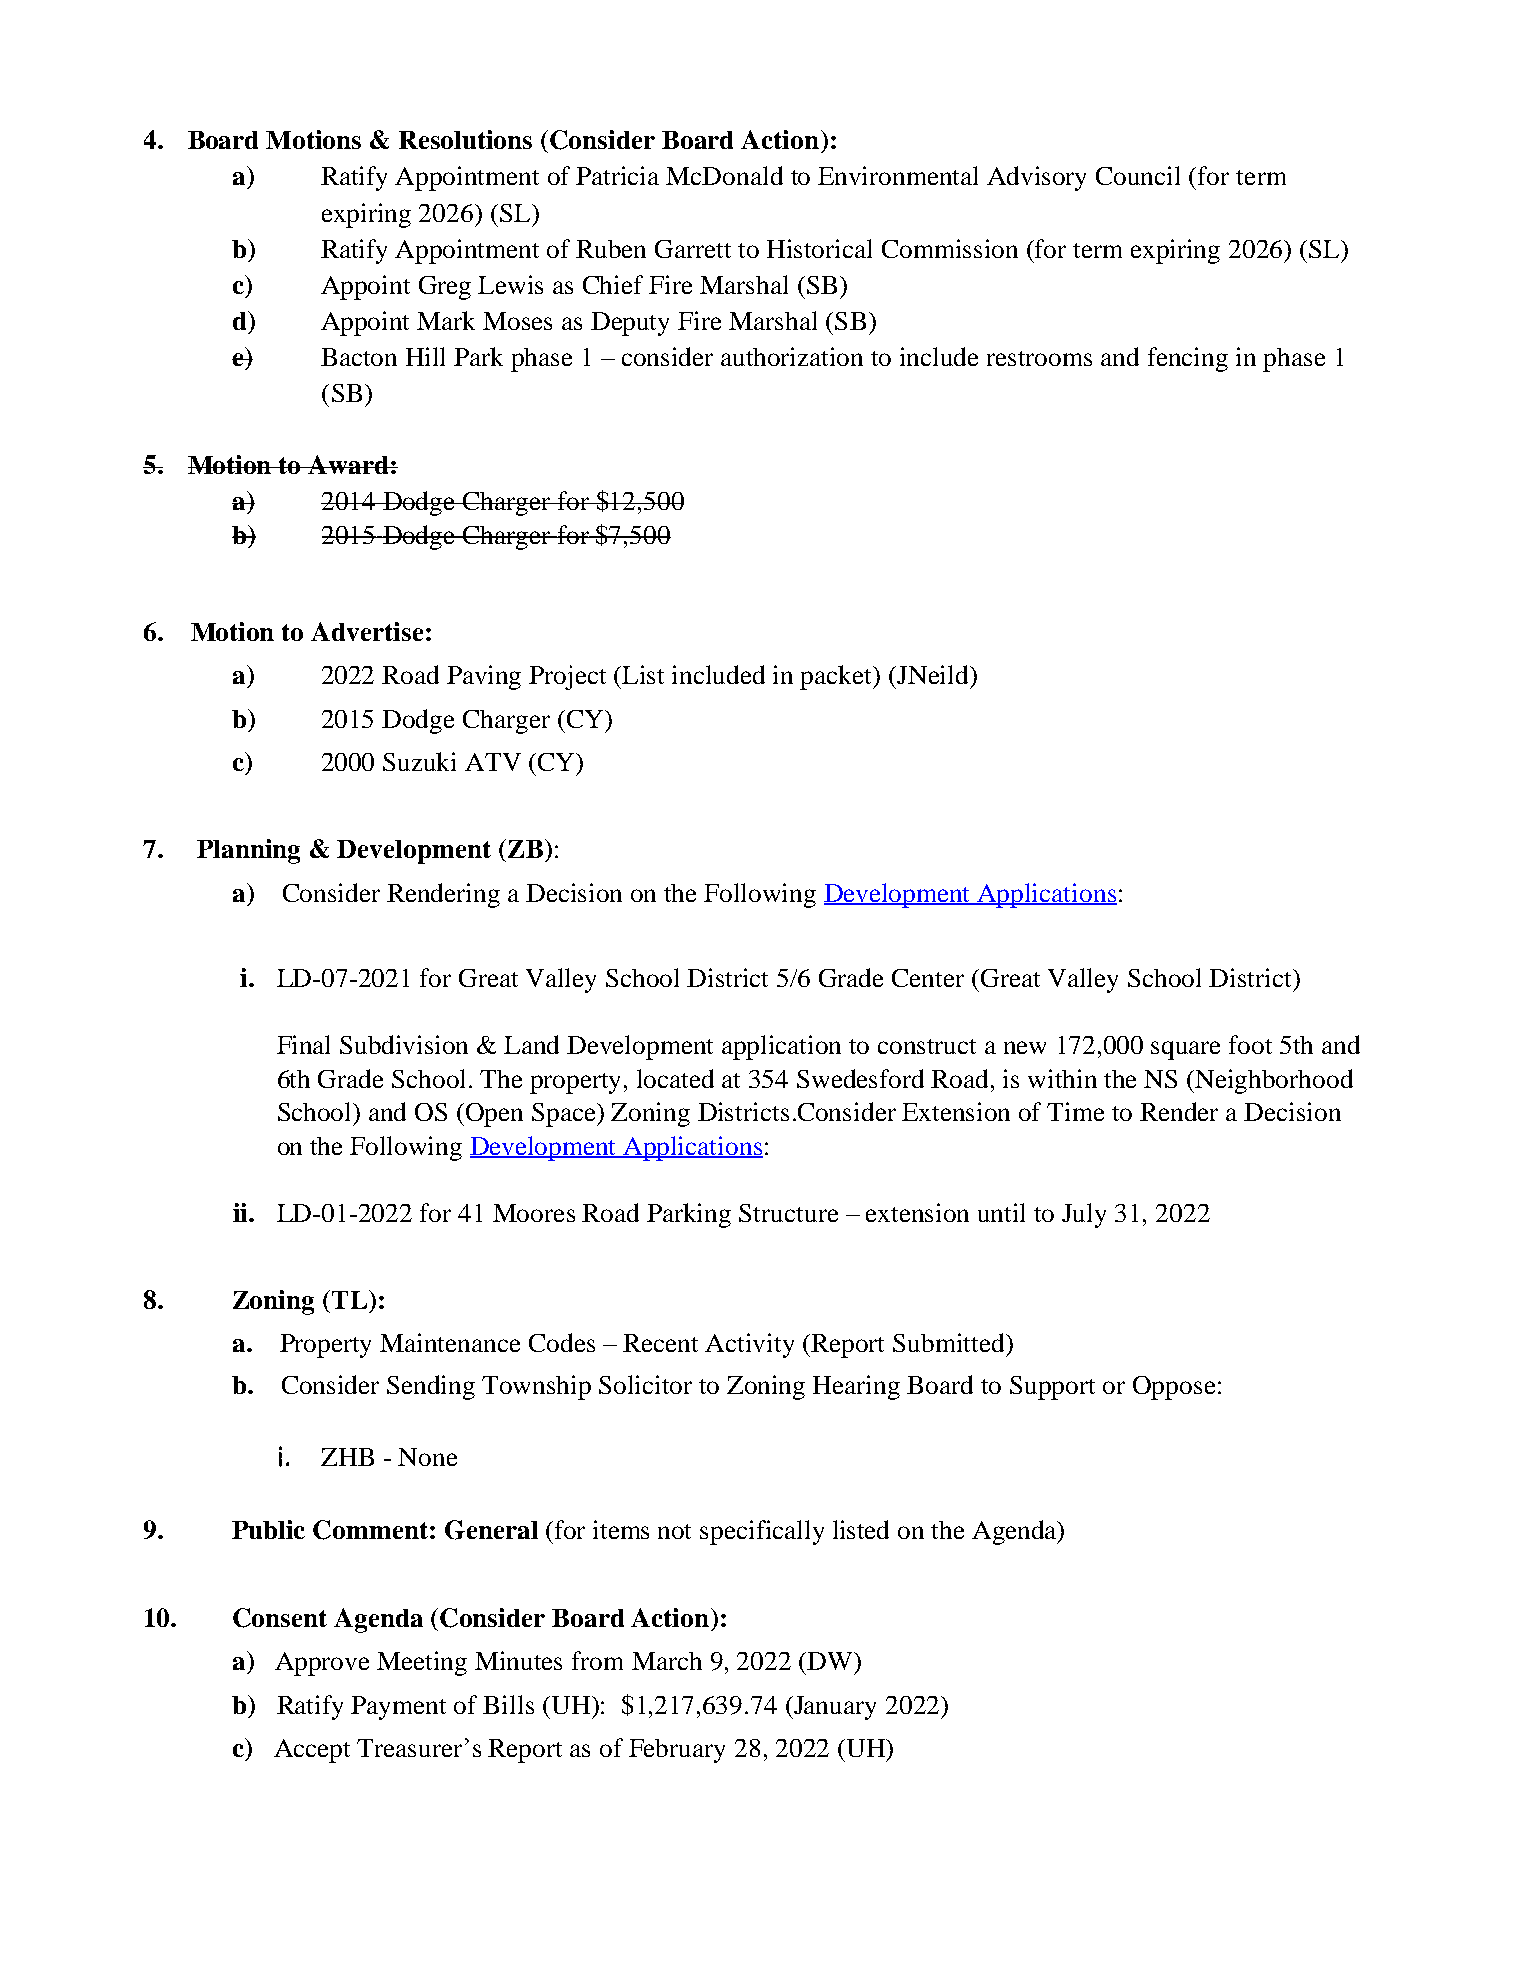  Describe the element at coordinates (819, 248) in the image. I see `Historical` at that location.
